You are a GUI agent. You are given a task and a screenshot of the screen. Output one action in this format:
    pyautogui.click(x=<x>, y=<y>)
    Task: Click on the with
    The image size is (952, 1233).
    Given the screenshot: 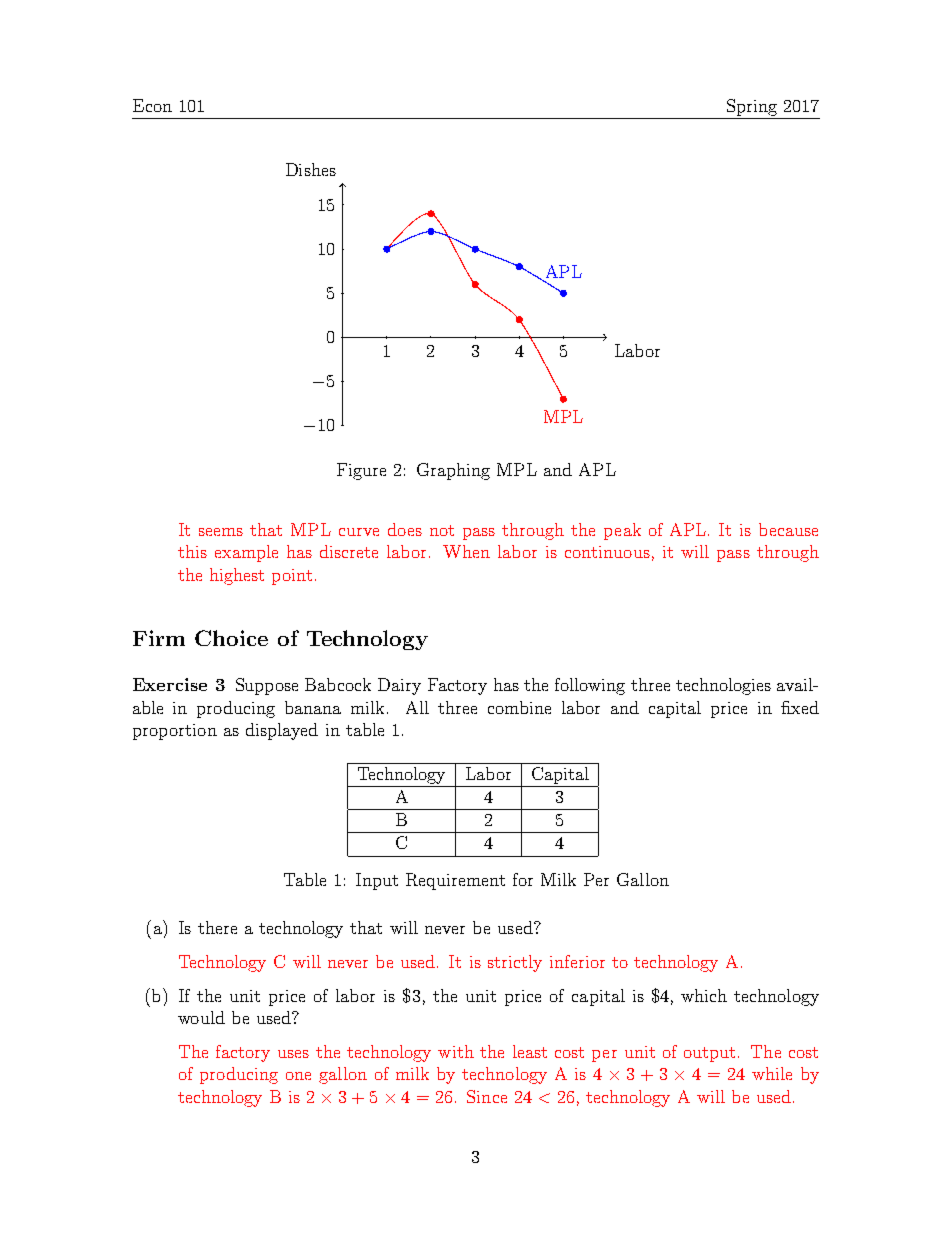 What is the action you would take?
    pyautogui.click(x=456, y=1051)
